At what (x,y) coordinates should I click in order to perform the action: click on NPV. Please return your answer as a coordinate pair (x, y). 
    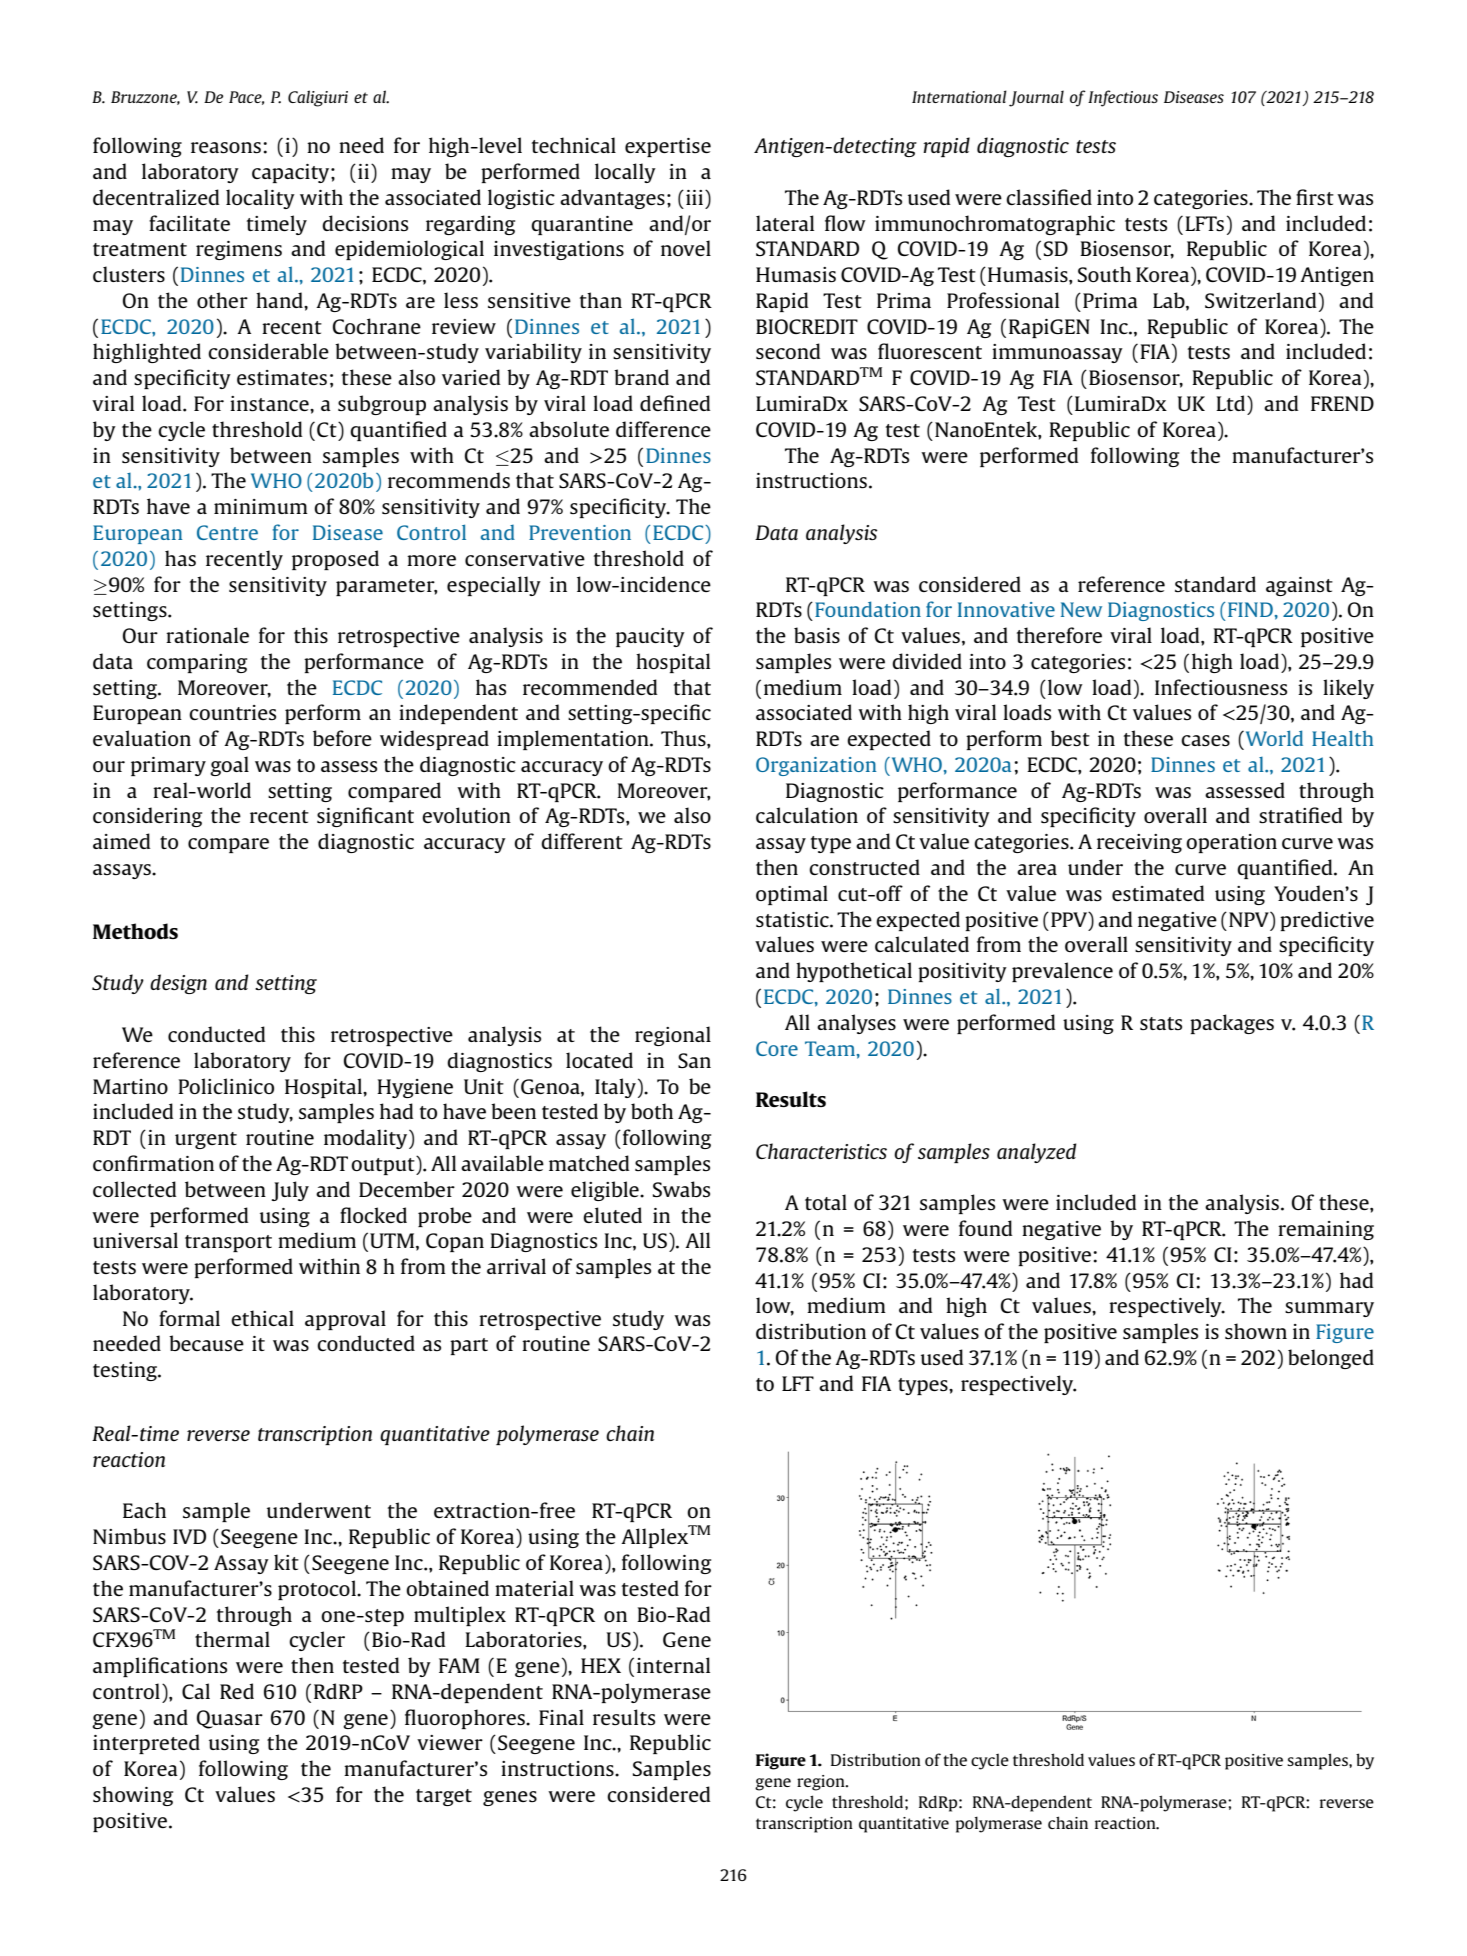
    Looking at the image, I should click on (1250, 919).
